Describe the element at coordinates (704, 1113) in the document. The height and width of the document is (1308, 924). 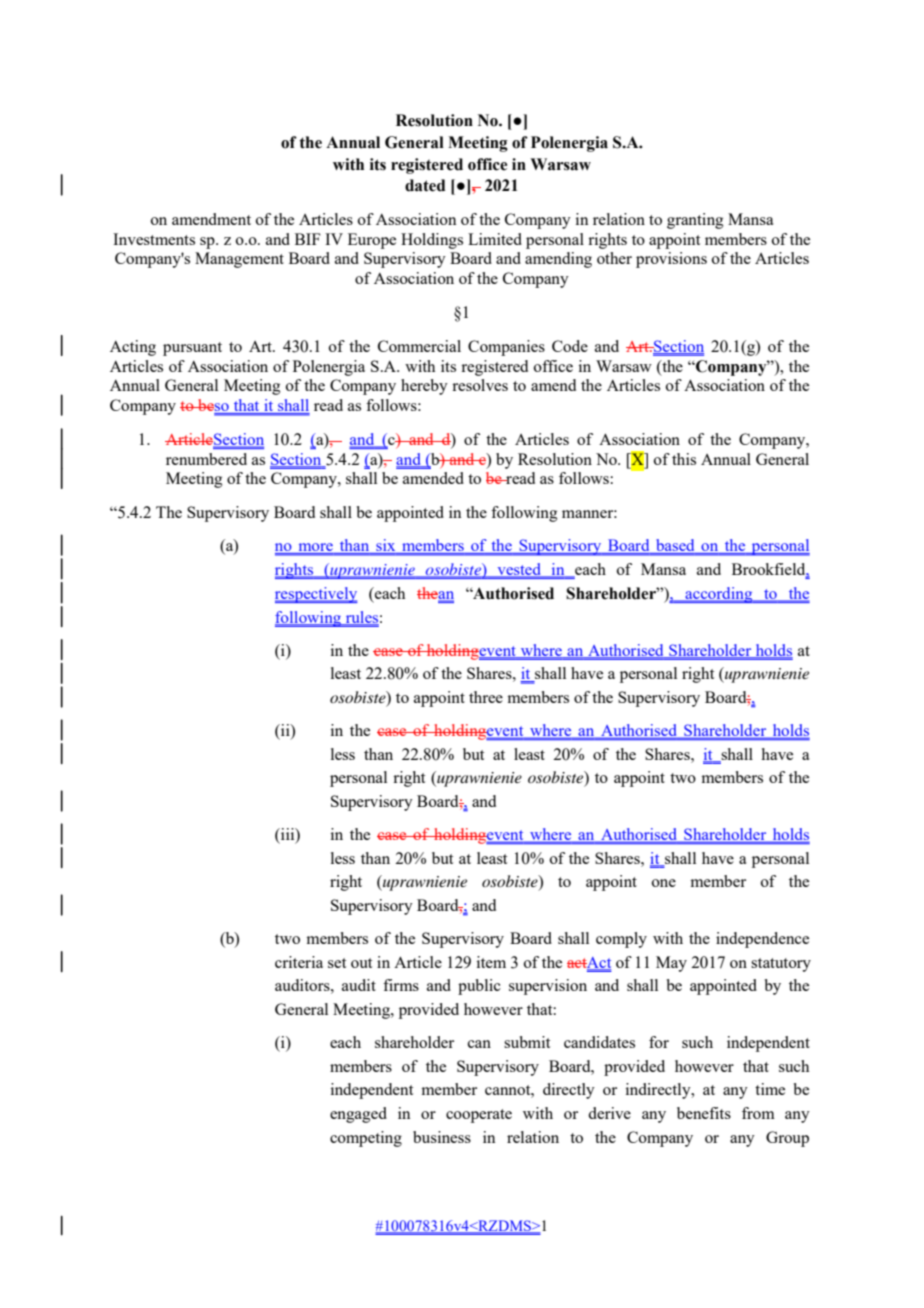
I see `benefits` at that location.
